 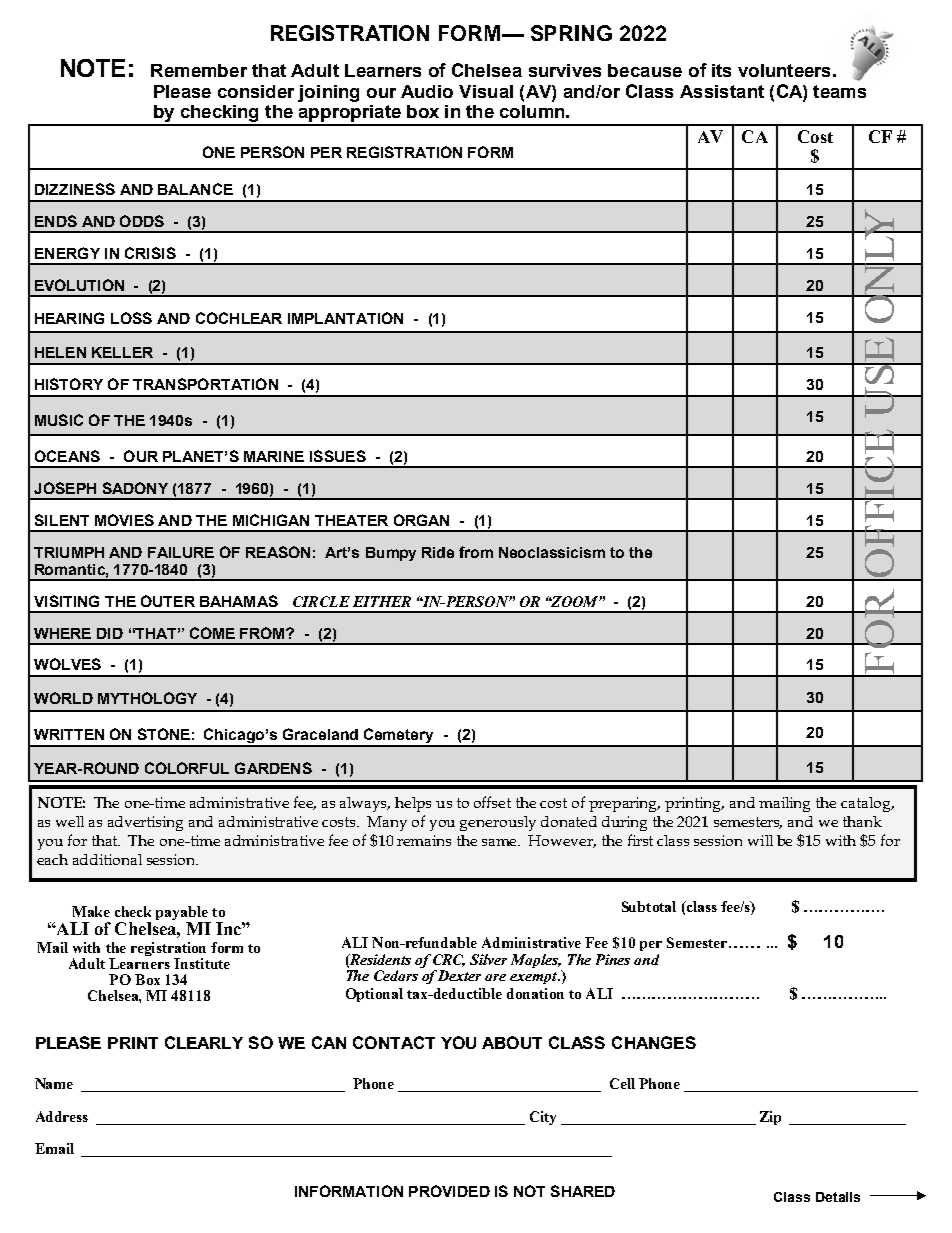 I want to click on payable, so click(x=183, y=914).
